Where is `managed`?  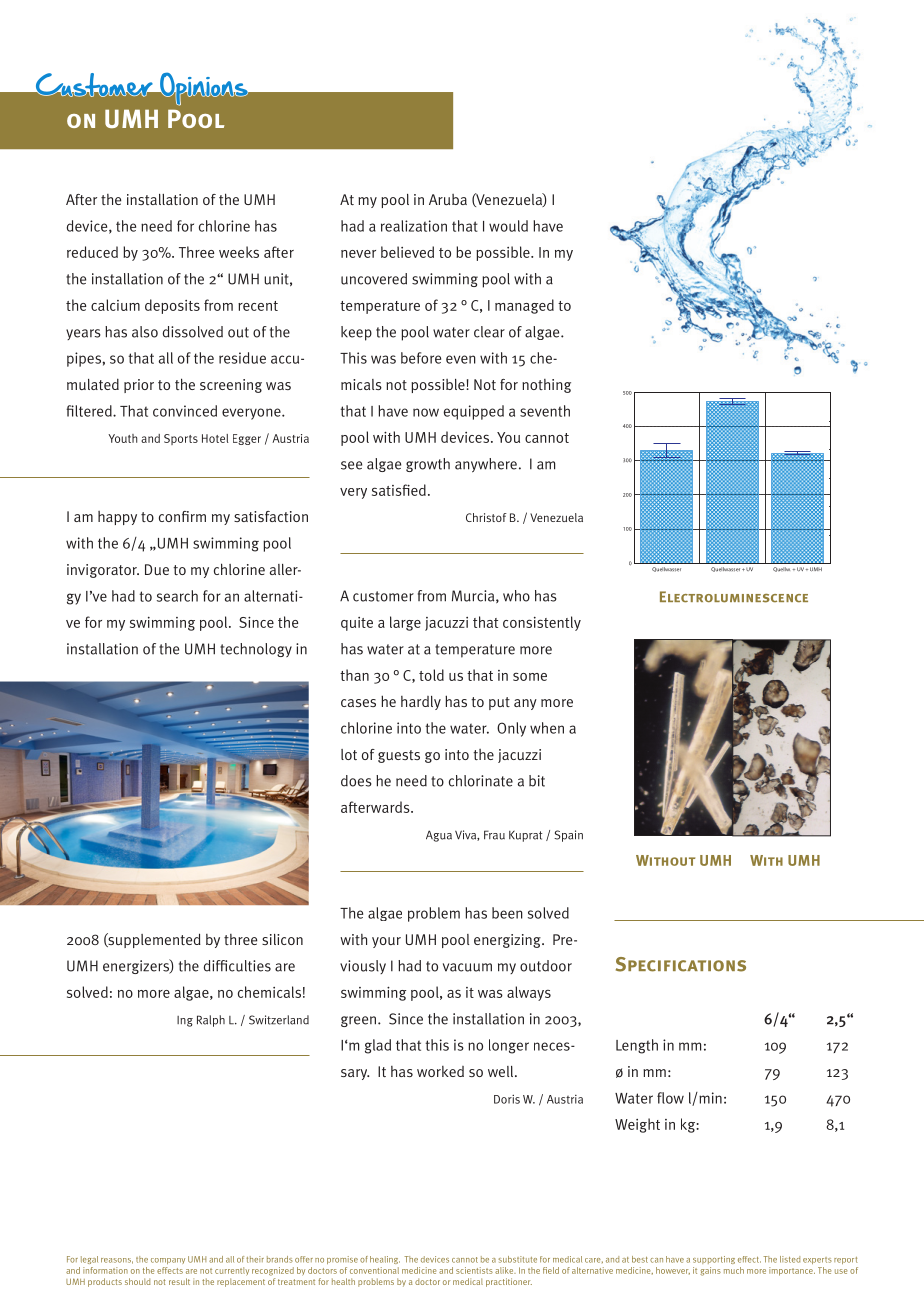
managed is located at coordinates (524, 306).
